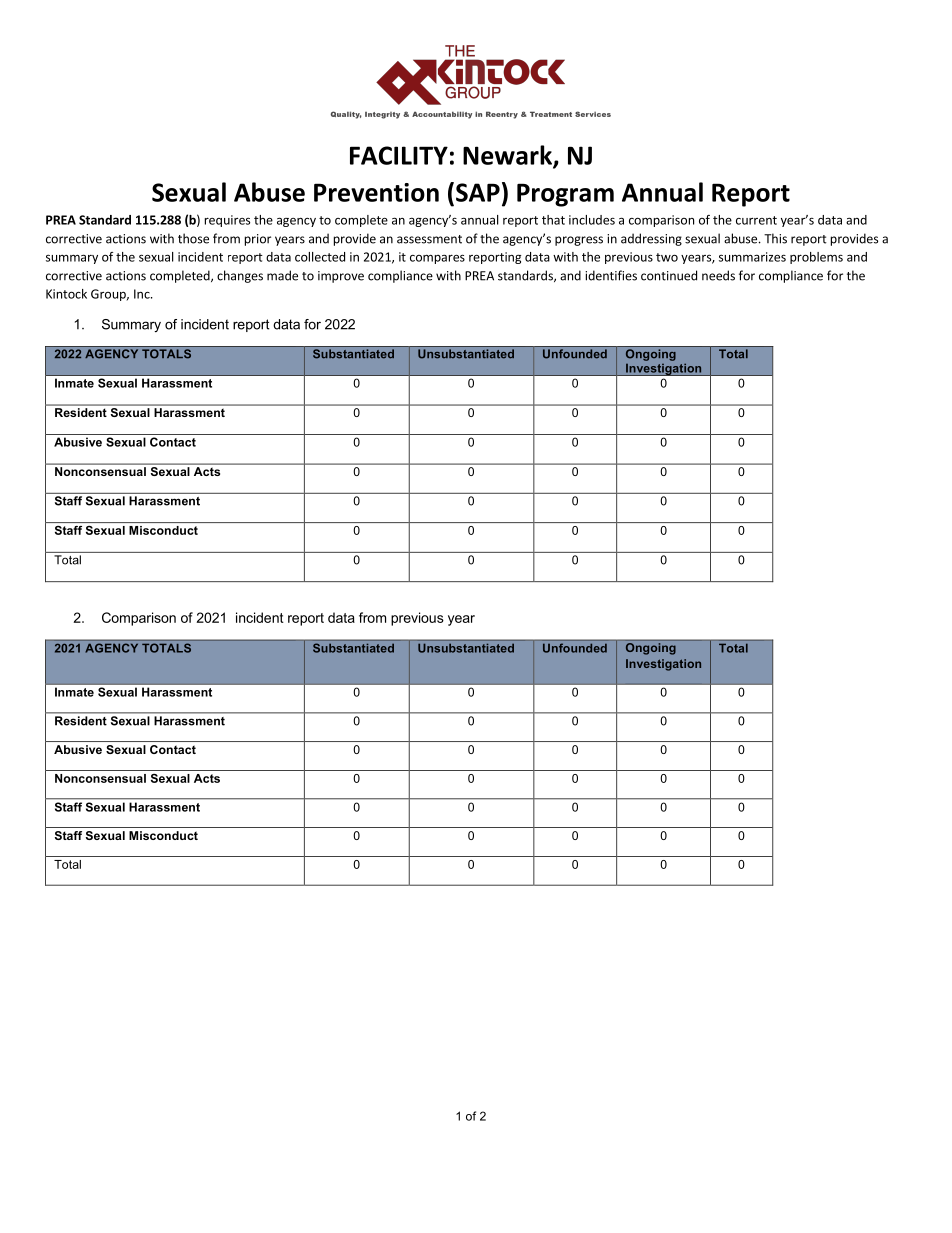  Describe the element at coordinates (565, 195) in the image. I see `Program` at that location.
